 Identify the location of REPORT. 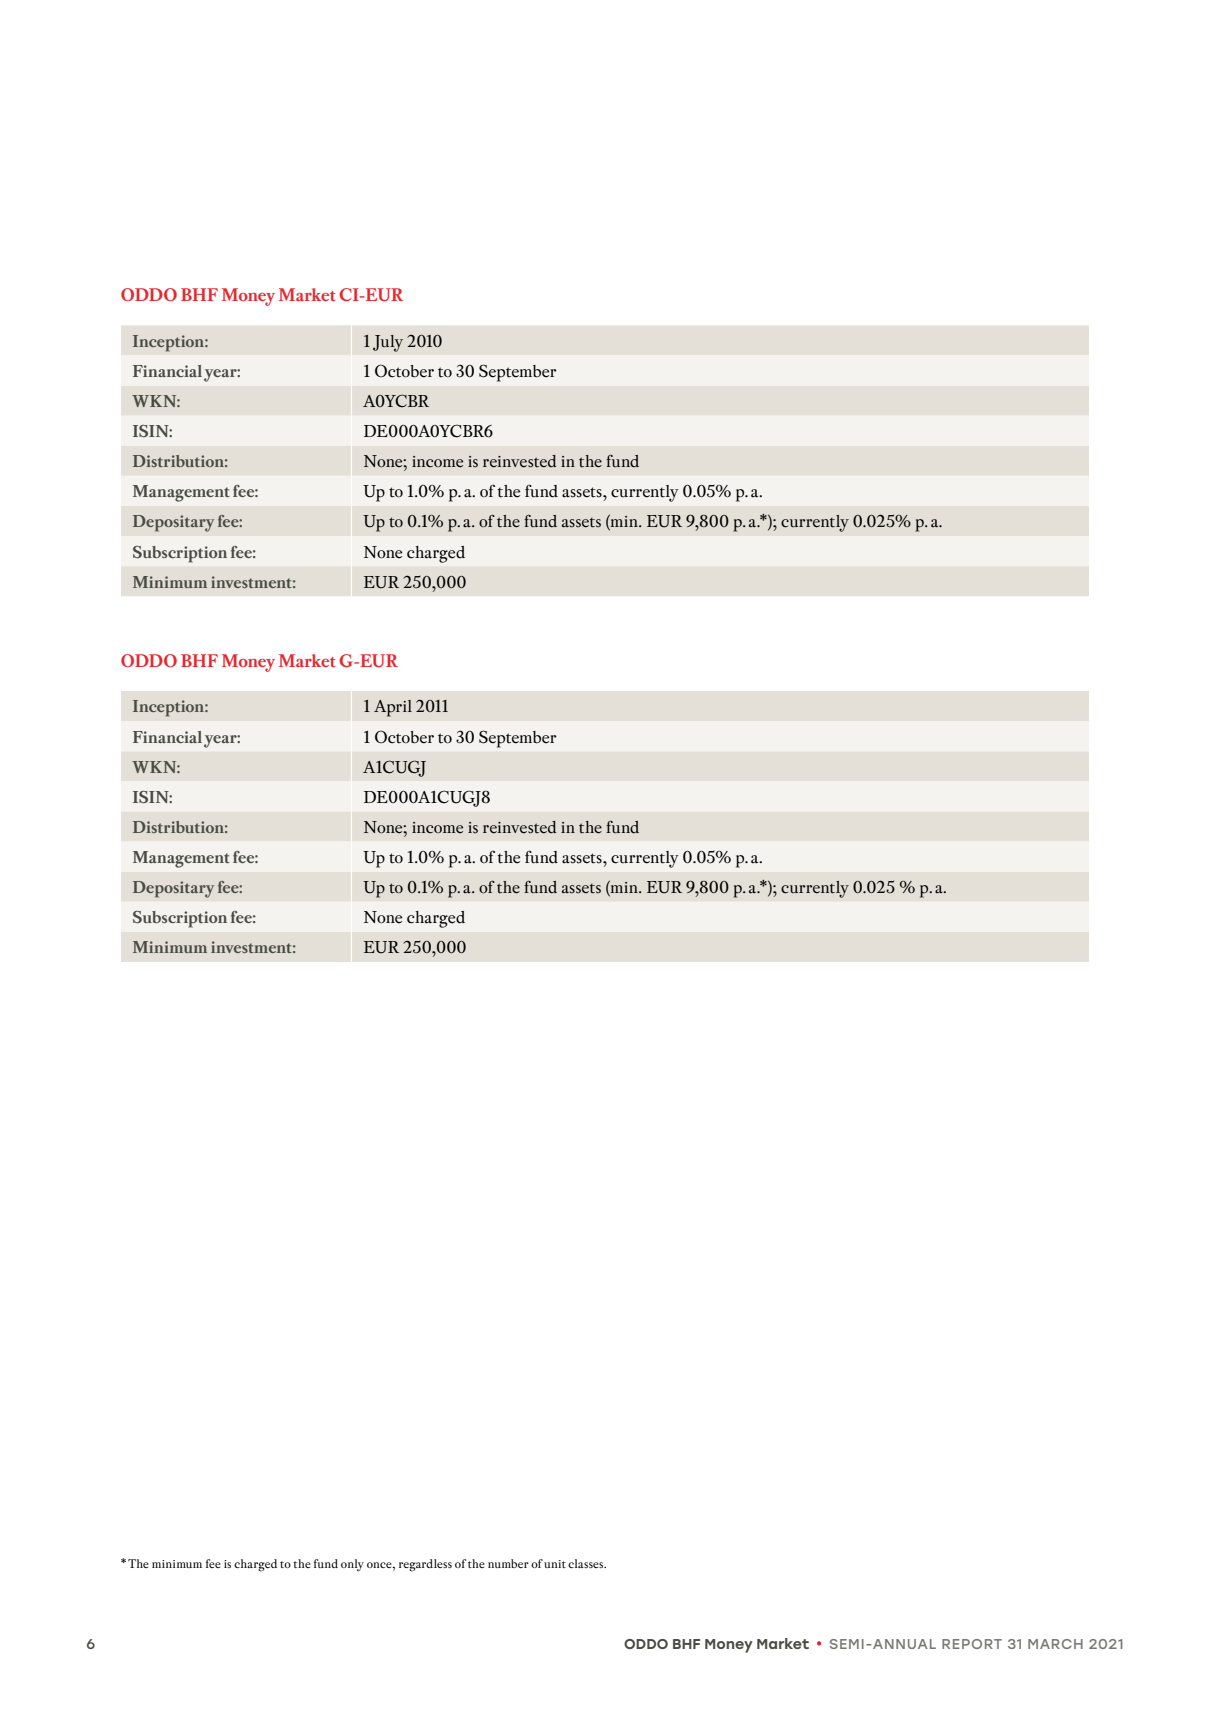
(972, 1644).
